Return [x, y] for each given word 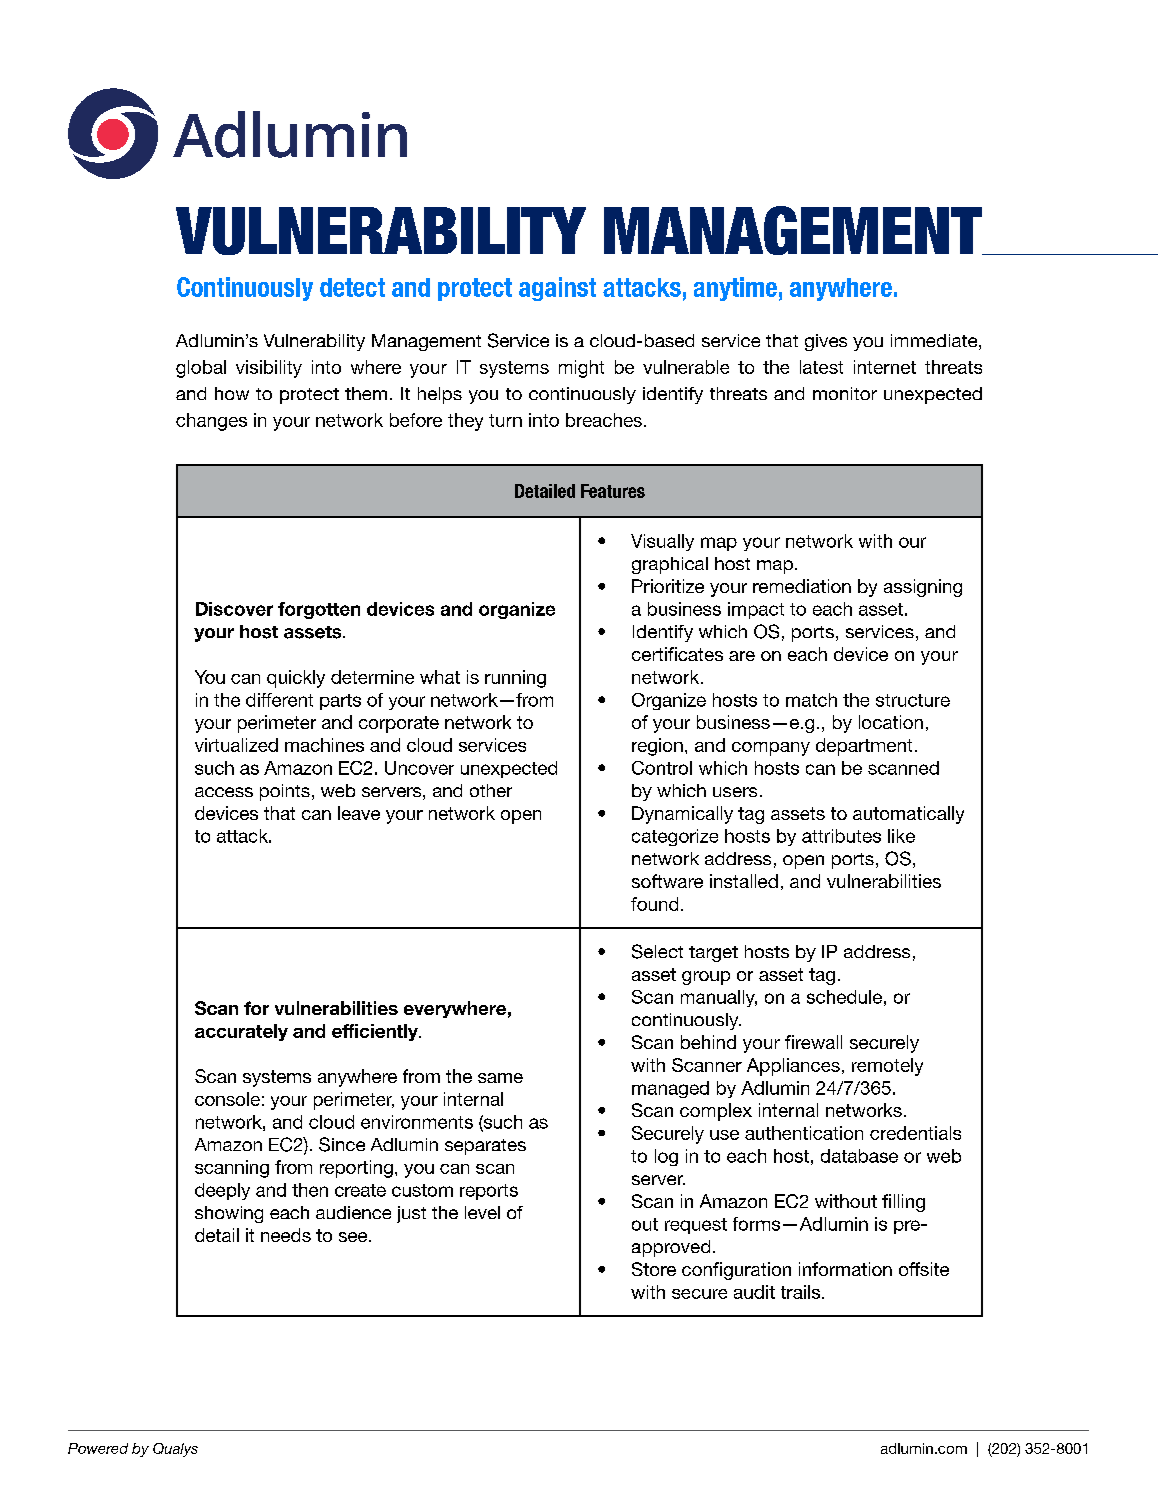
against [557, 289]
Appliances [793, 1067]
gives [826, 342]
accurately [241, 1032]
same [500, 1078]
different [279, 700]
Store [654, 1269]
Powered [98, 1448]
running [515, 679]
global [201, 369]
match [811, 700]
